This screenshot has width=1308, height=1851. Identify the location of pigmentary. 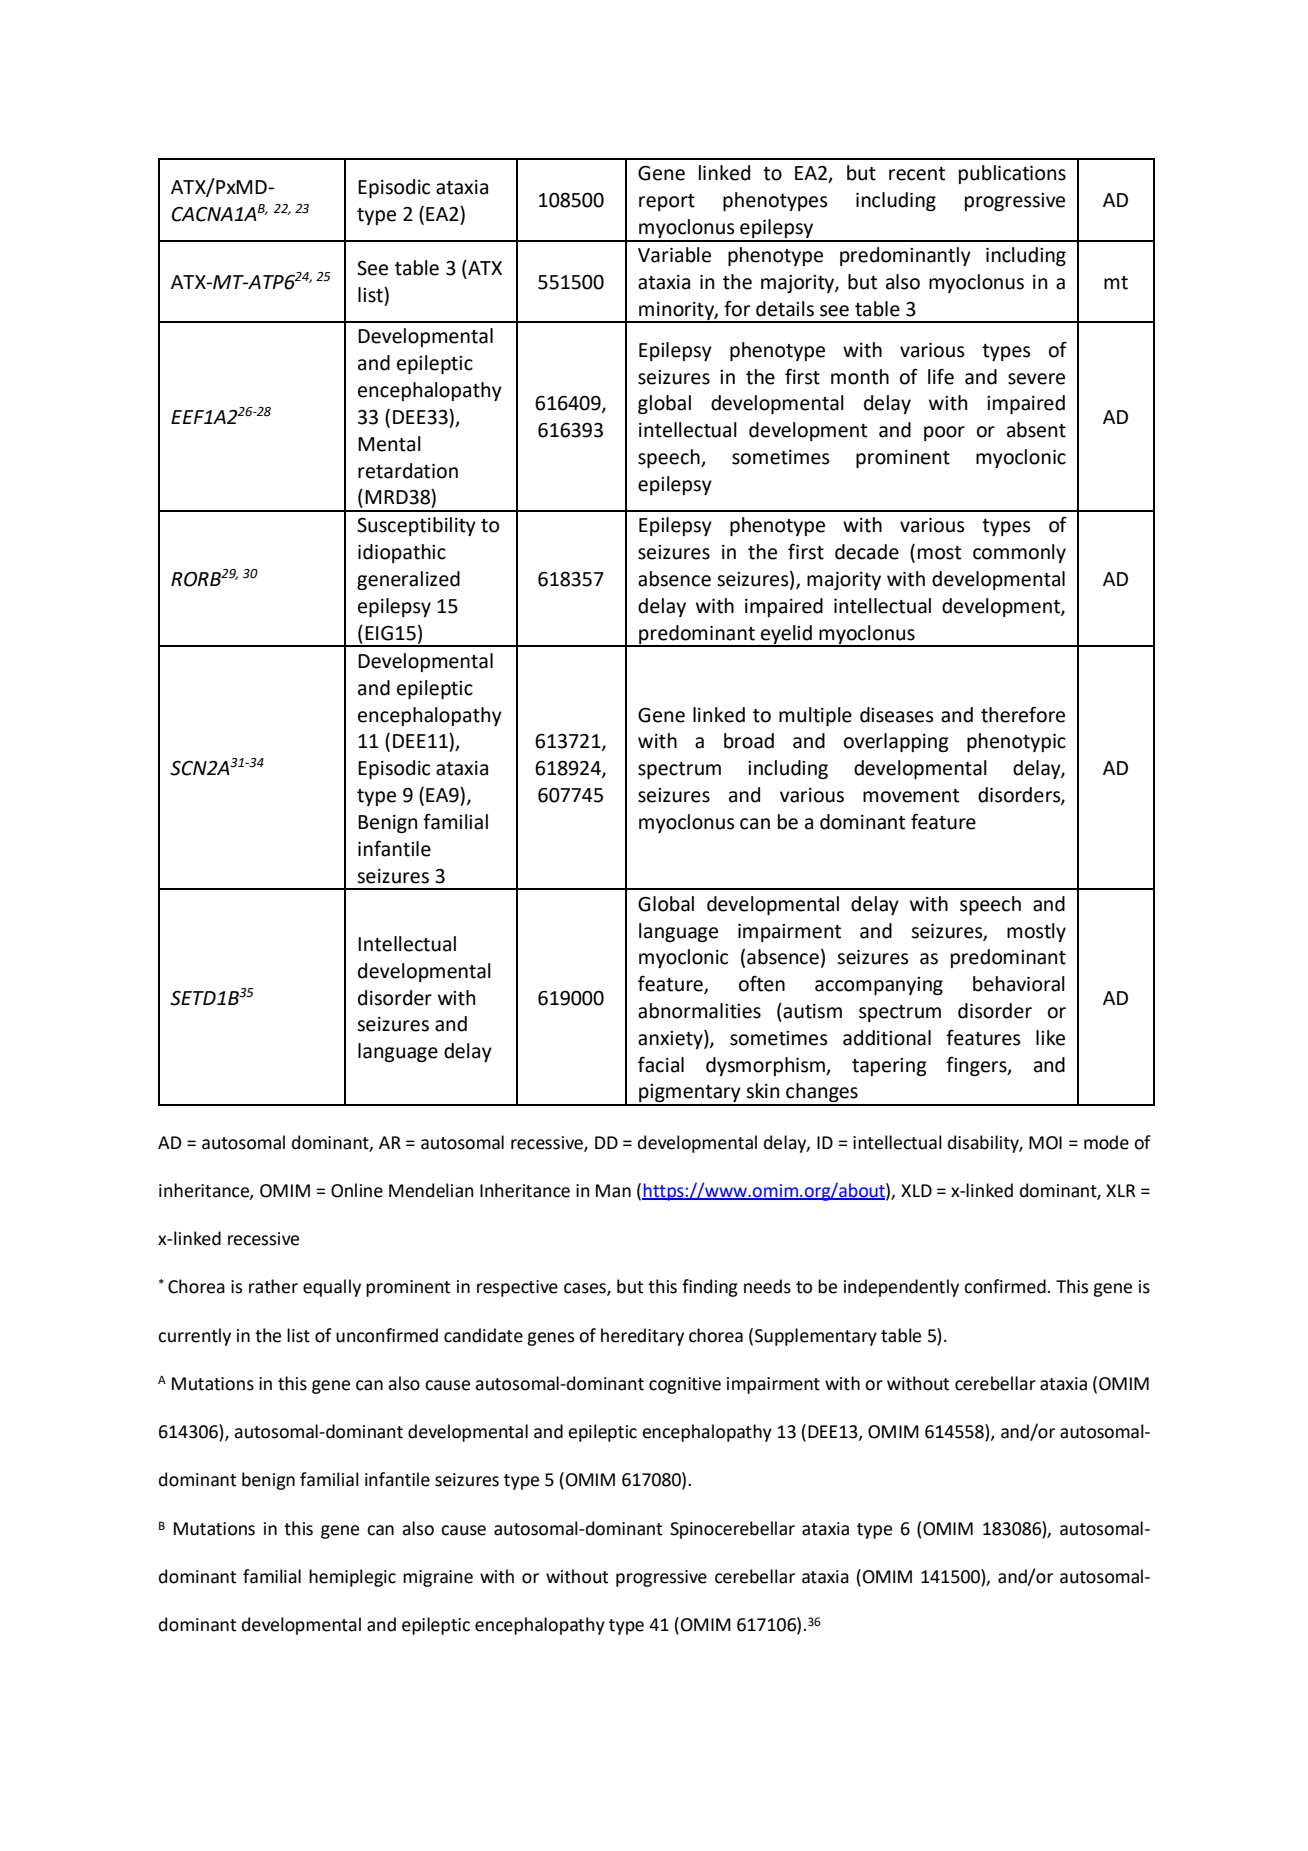
(690, 1094).
